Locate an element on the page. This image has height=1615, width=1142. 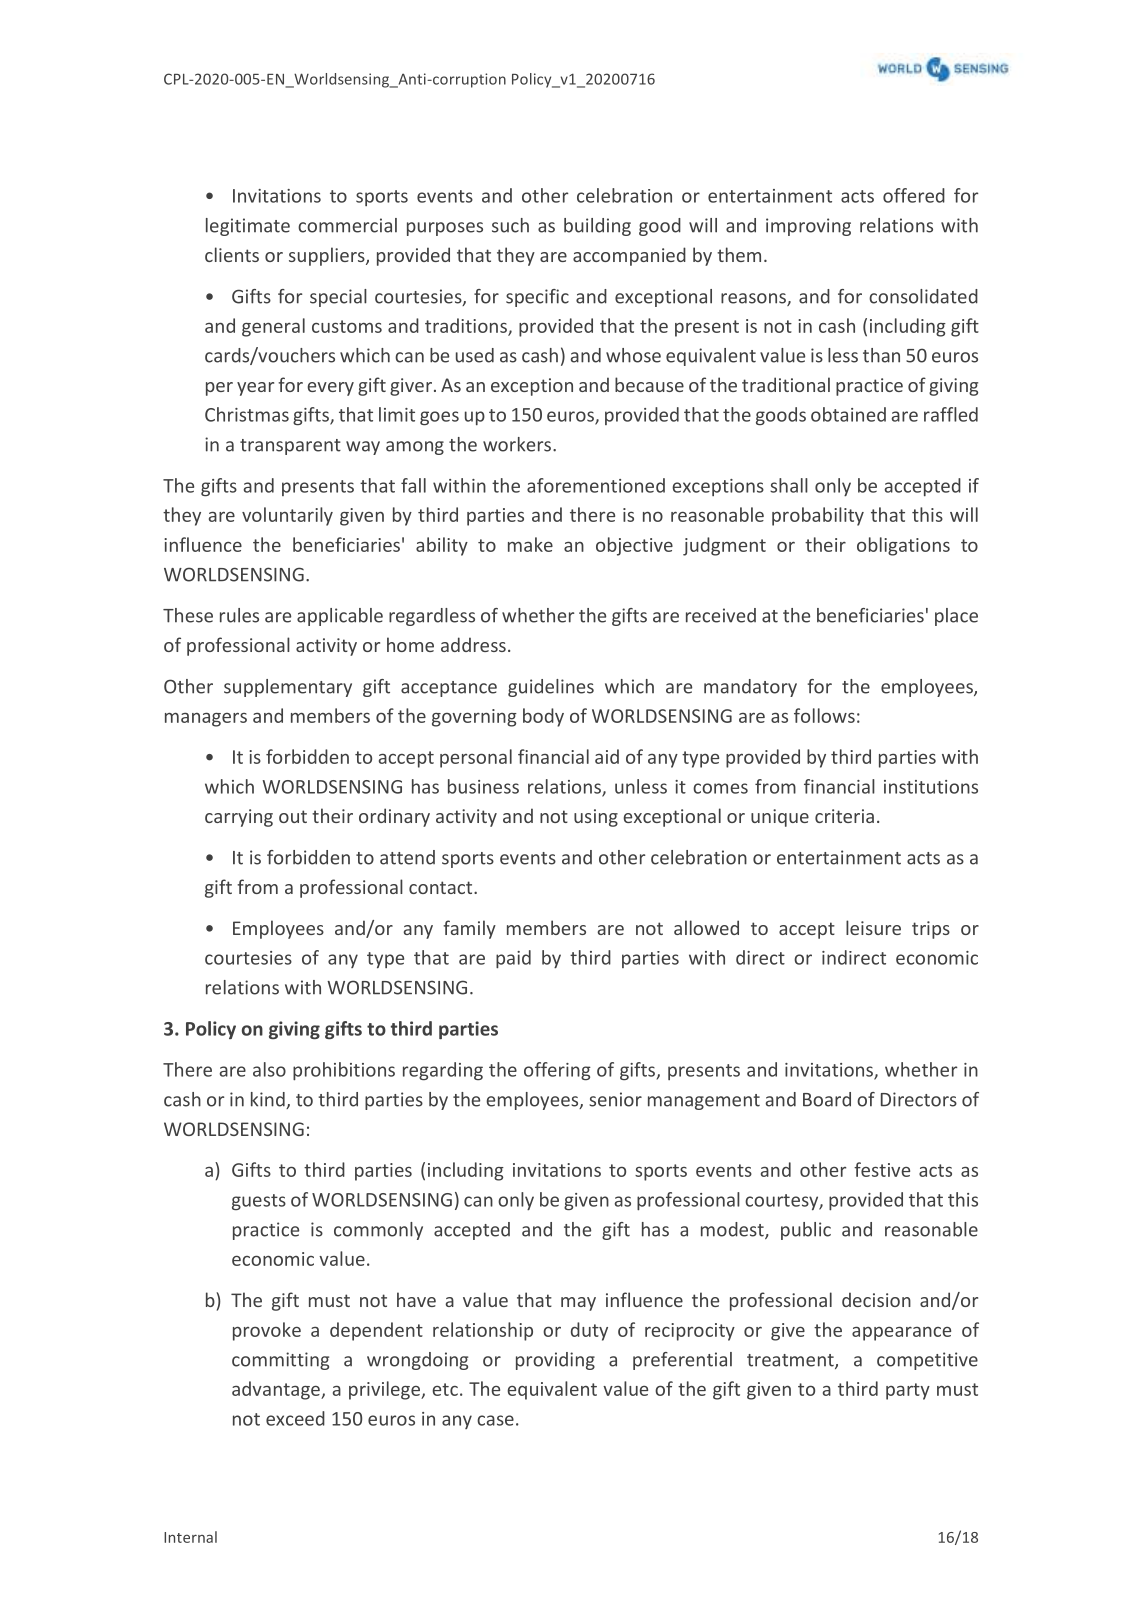
follows is located at coordinates (824, 715).
